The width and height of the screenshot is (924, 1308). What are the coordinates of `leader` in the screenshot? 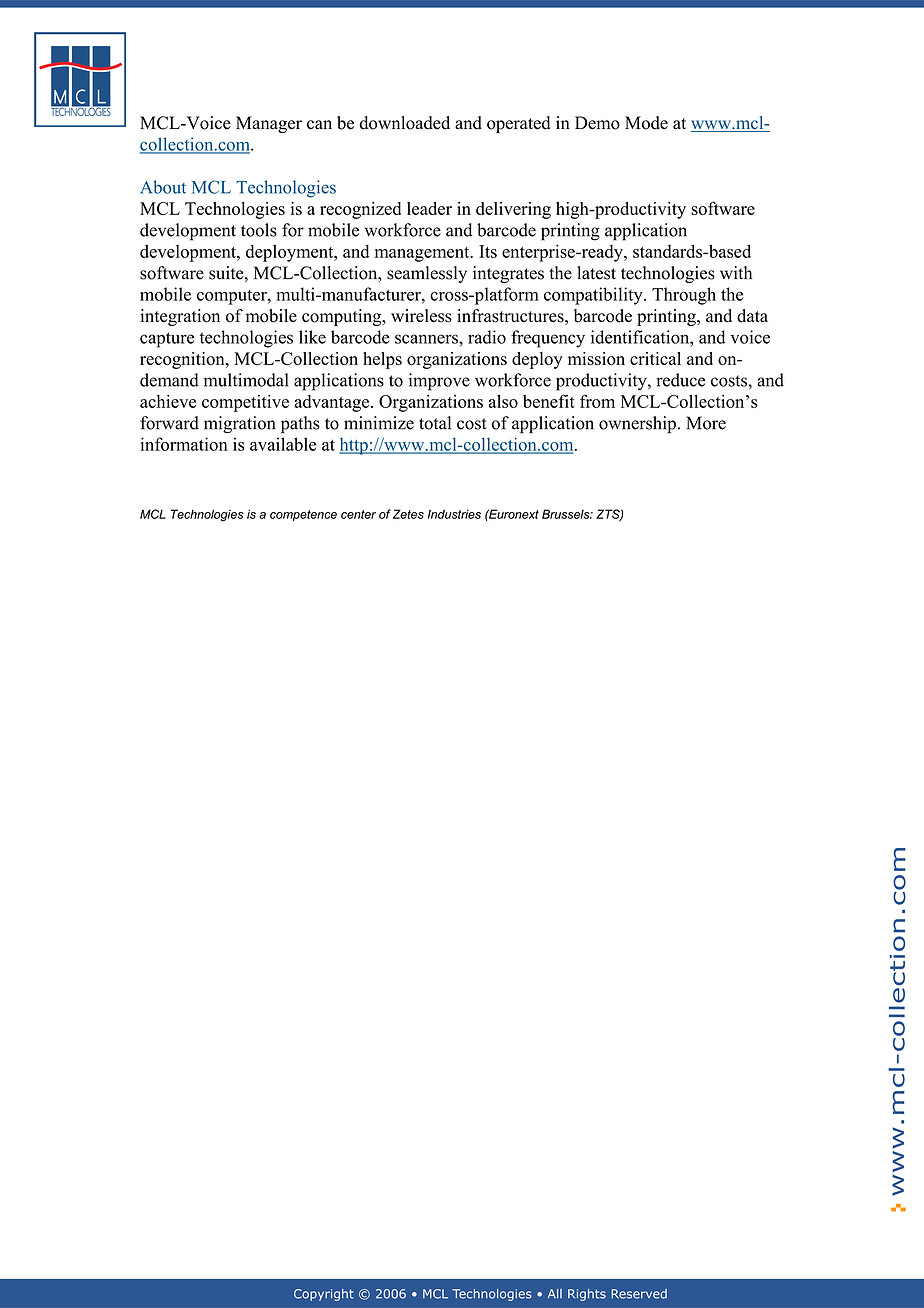 It's located at (429, 208).
